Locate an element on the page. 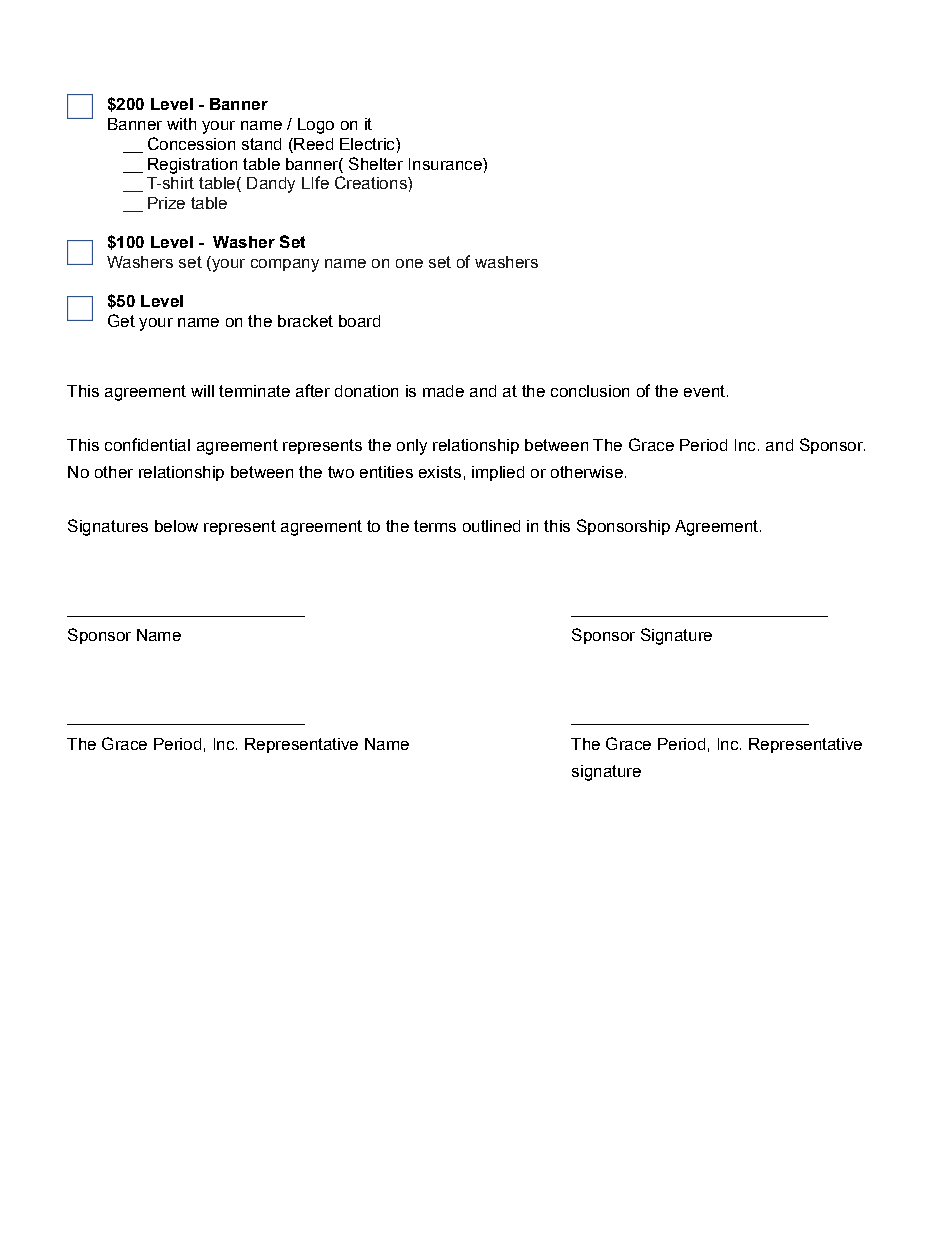  below is located at coordinates (176, 526).
